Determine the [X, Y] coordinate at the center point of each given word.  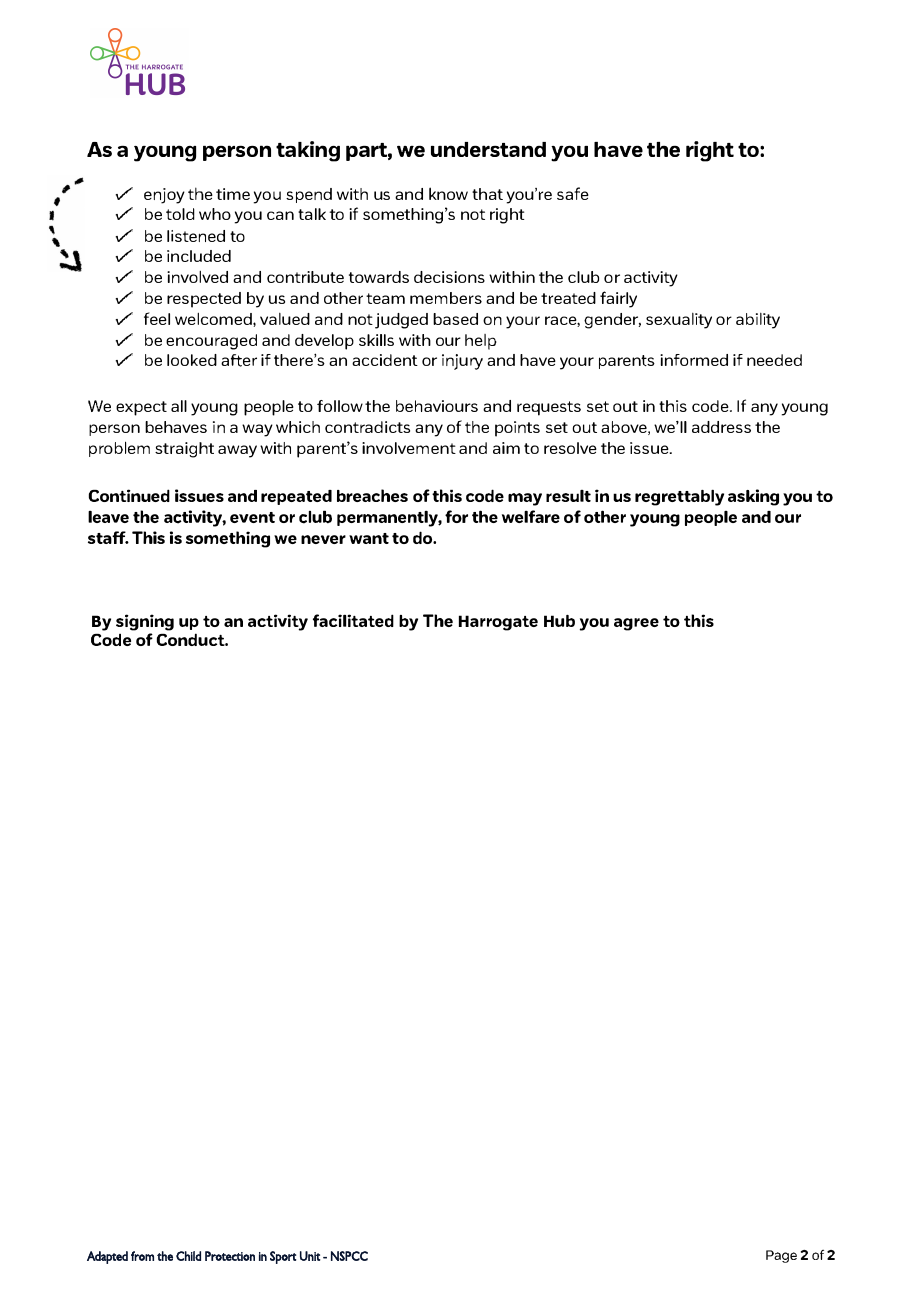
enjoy [164, 196]
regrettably [679, 497]
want [369, 538]
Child [188, 1256]
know [448, 193]
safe [573, 193]
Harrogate [498, 623]
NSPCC [349, 1256]
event [252, 517]
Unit [310, 1256]
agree [636, 624]
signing [145, 624]
